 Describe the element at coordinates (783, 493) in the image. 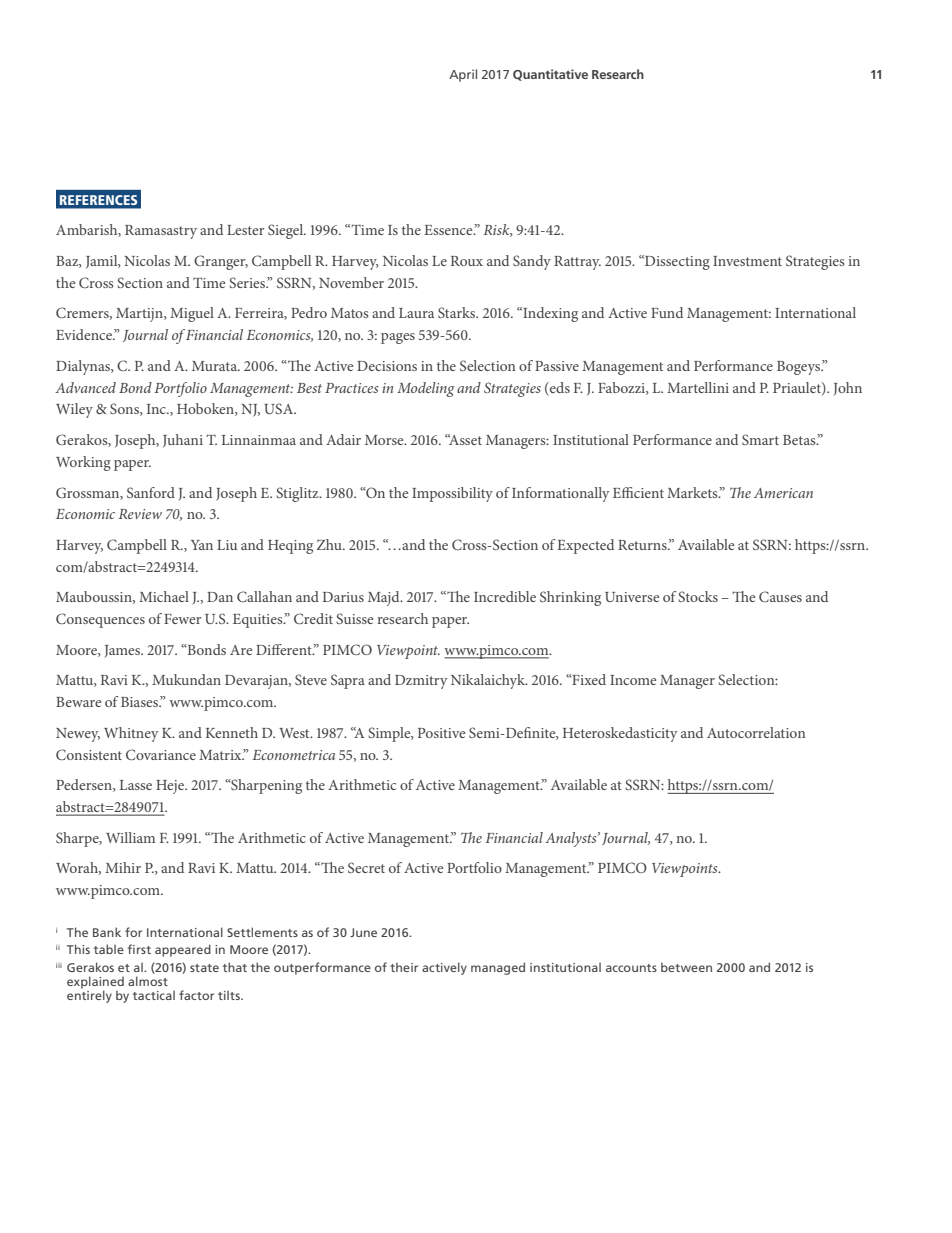

I see `American` at that location.
